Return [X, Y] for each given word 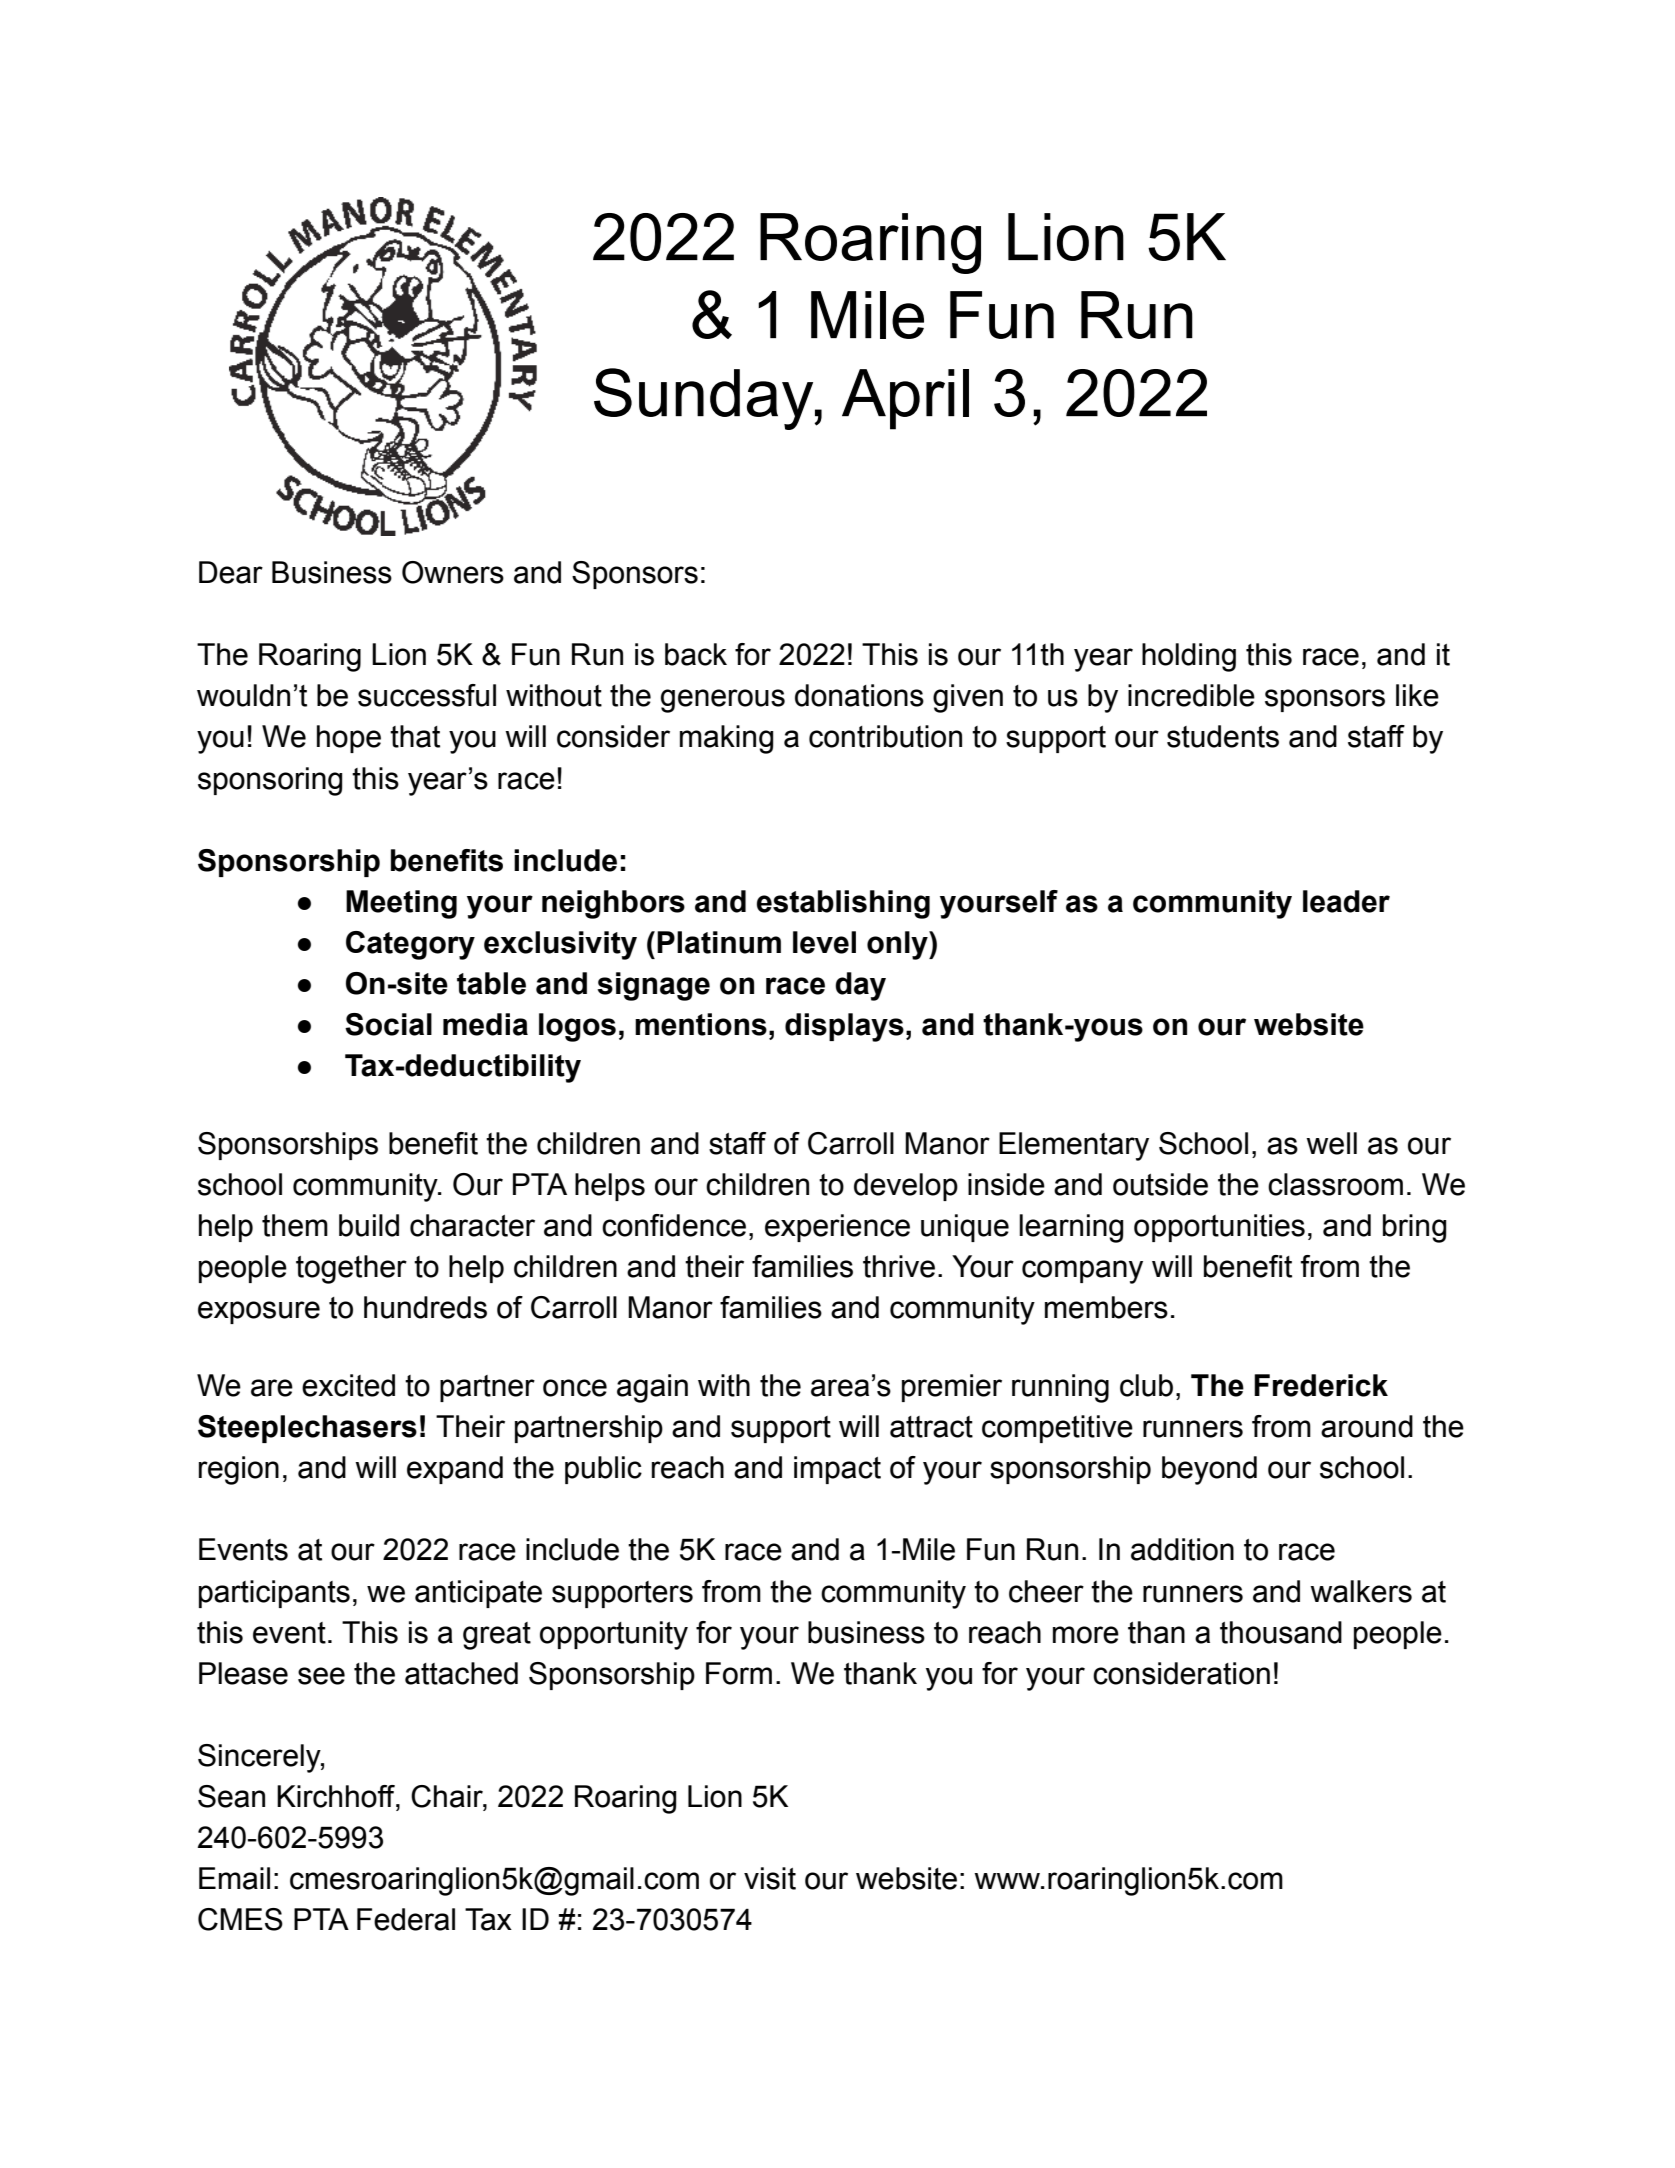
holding [1189, 657]
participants [274, 1594]
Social [388, 1024]
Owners [453, 572]
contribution [885, 736]
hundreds [425, 1307]
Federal [406, 1919]
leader [1346, 901]
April [905, 399]
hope [349, 739]
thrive [899, 1266]
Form [739, 1673]
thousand [1281, 1632]
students [1223, 736]
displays [844, 1027]
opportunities [1219, 1228]
